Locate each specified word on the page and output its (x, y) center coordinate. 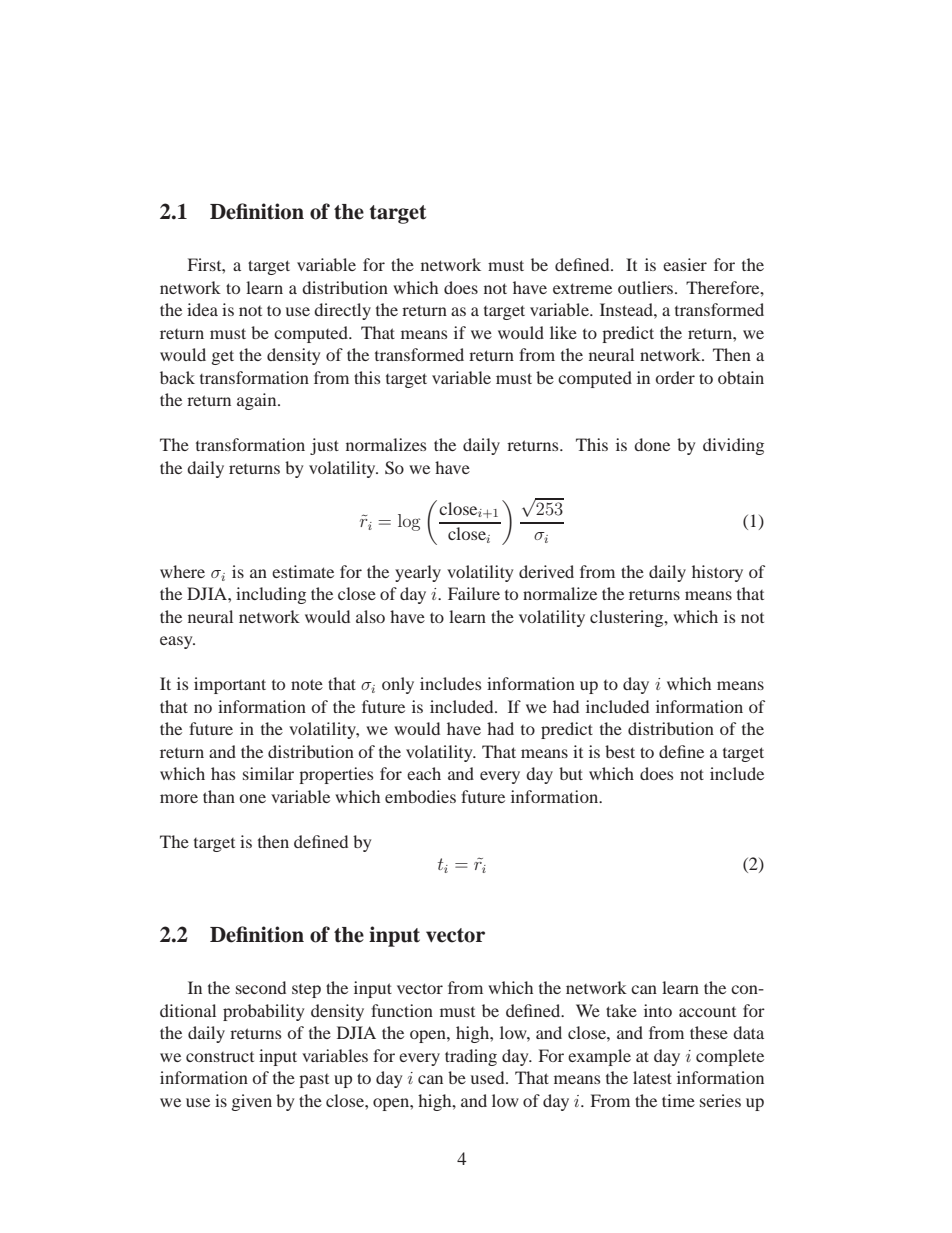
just (324, 446)
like (563, 332)
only (398, 685)
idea (202, 309)
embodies (420, 796)
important (230, 685)
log (409, 522)
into (658, 1010)
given (252, 1102)
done (652, 444)
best (620, 751)
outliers (647, 287)
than (219, 796)
